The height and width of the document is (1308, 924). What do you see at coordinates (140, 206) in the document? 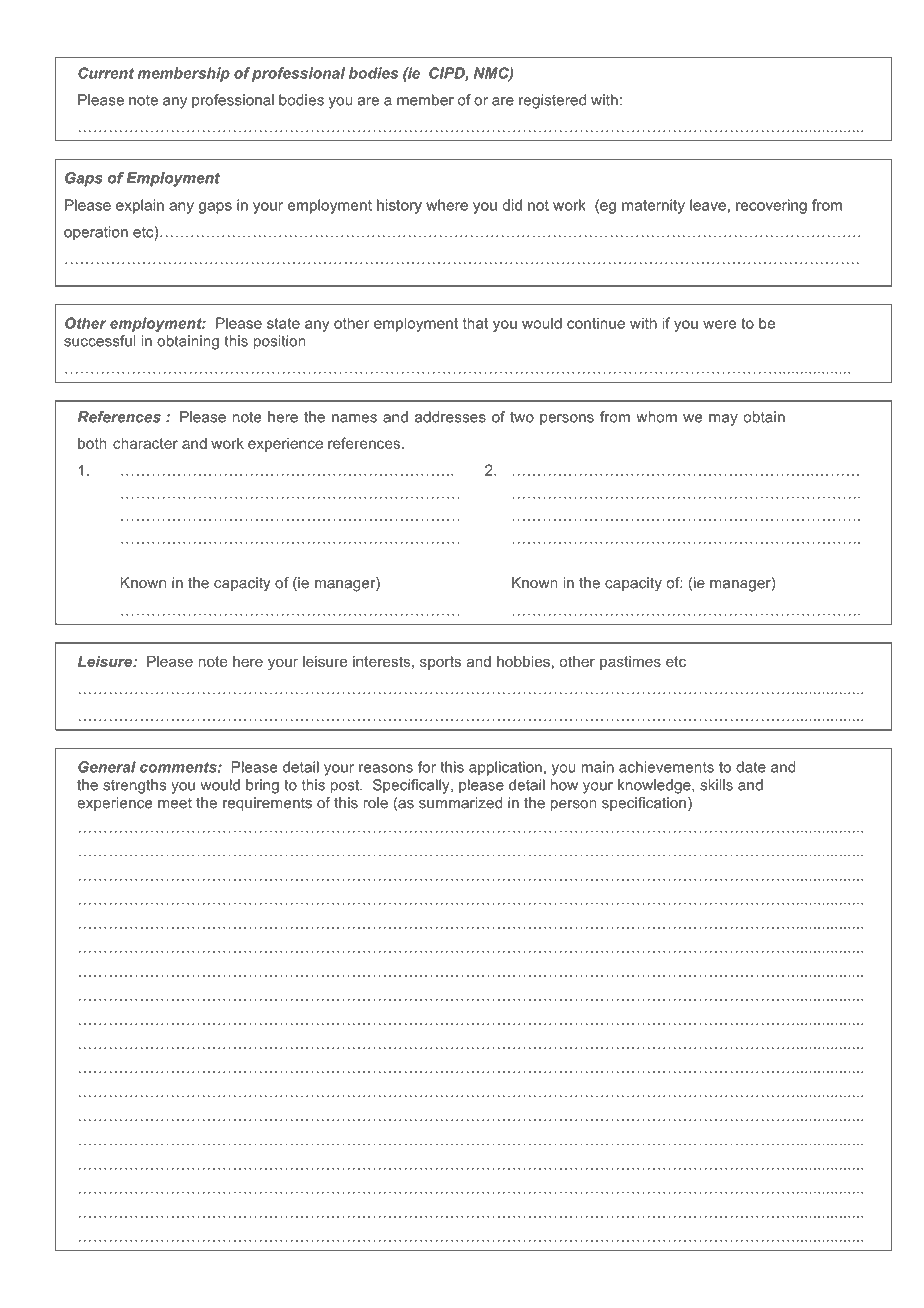
I see `explain` at bounding box center [140, 206].
